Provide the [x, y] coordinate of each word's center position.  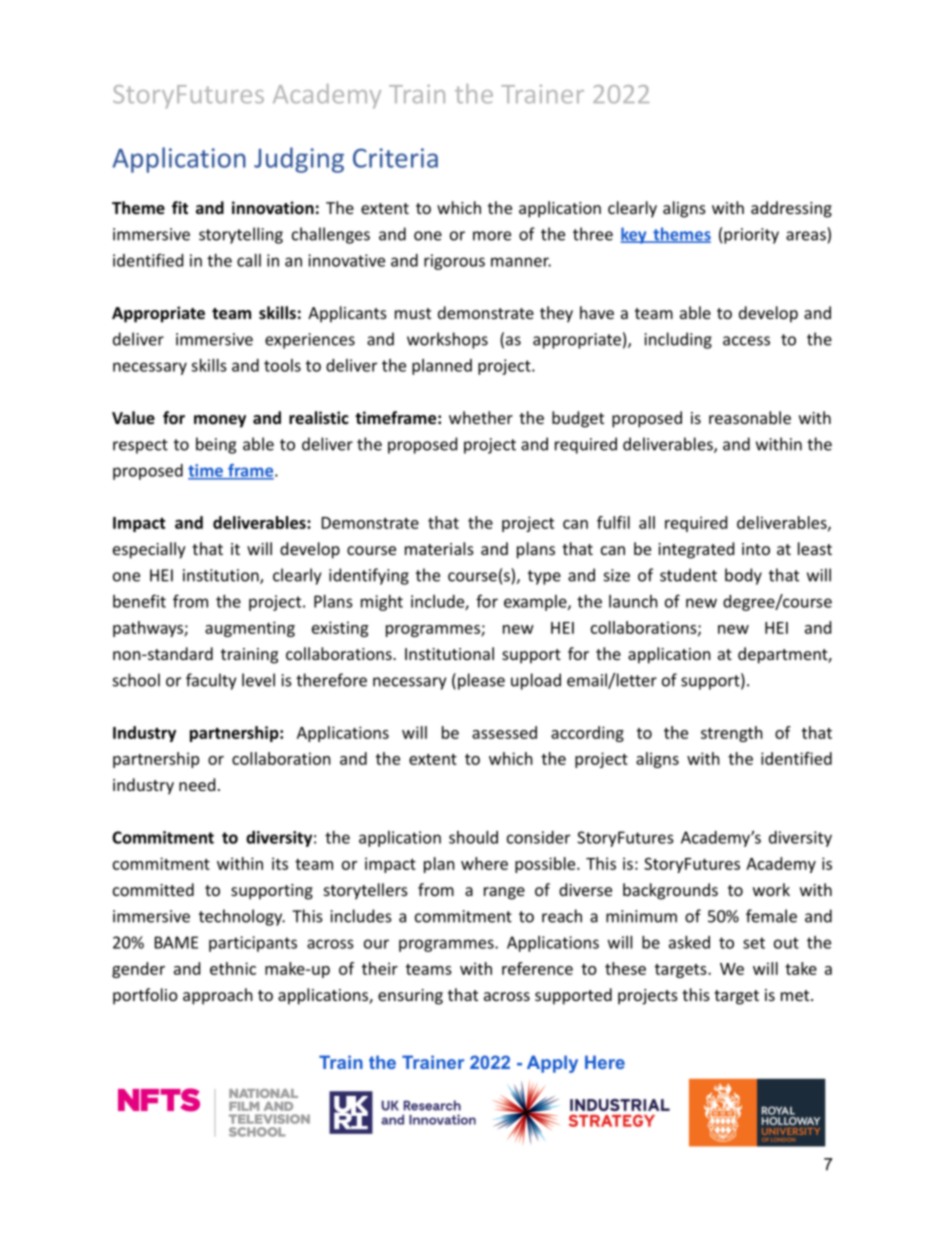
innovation [273, 207]
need [197, 784]
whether [481, 417]
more [492, 236]
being [216, 445]
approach [218, 996]
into [756, 549]
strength [732, 734]
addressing [791, 209]
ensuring [410, 997]
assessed [504, 732]
